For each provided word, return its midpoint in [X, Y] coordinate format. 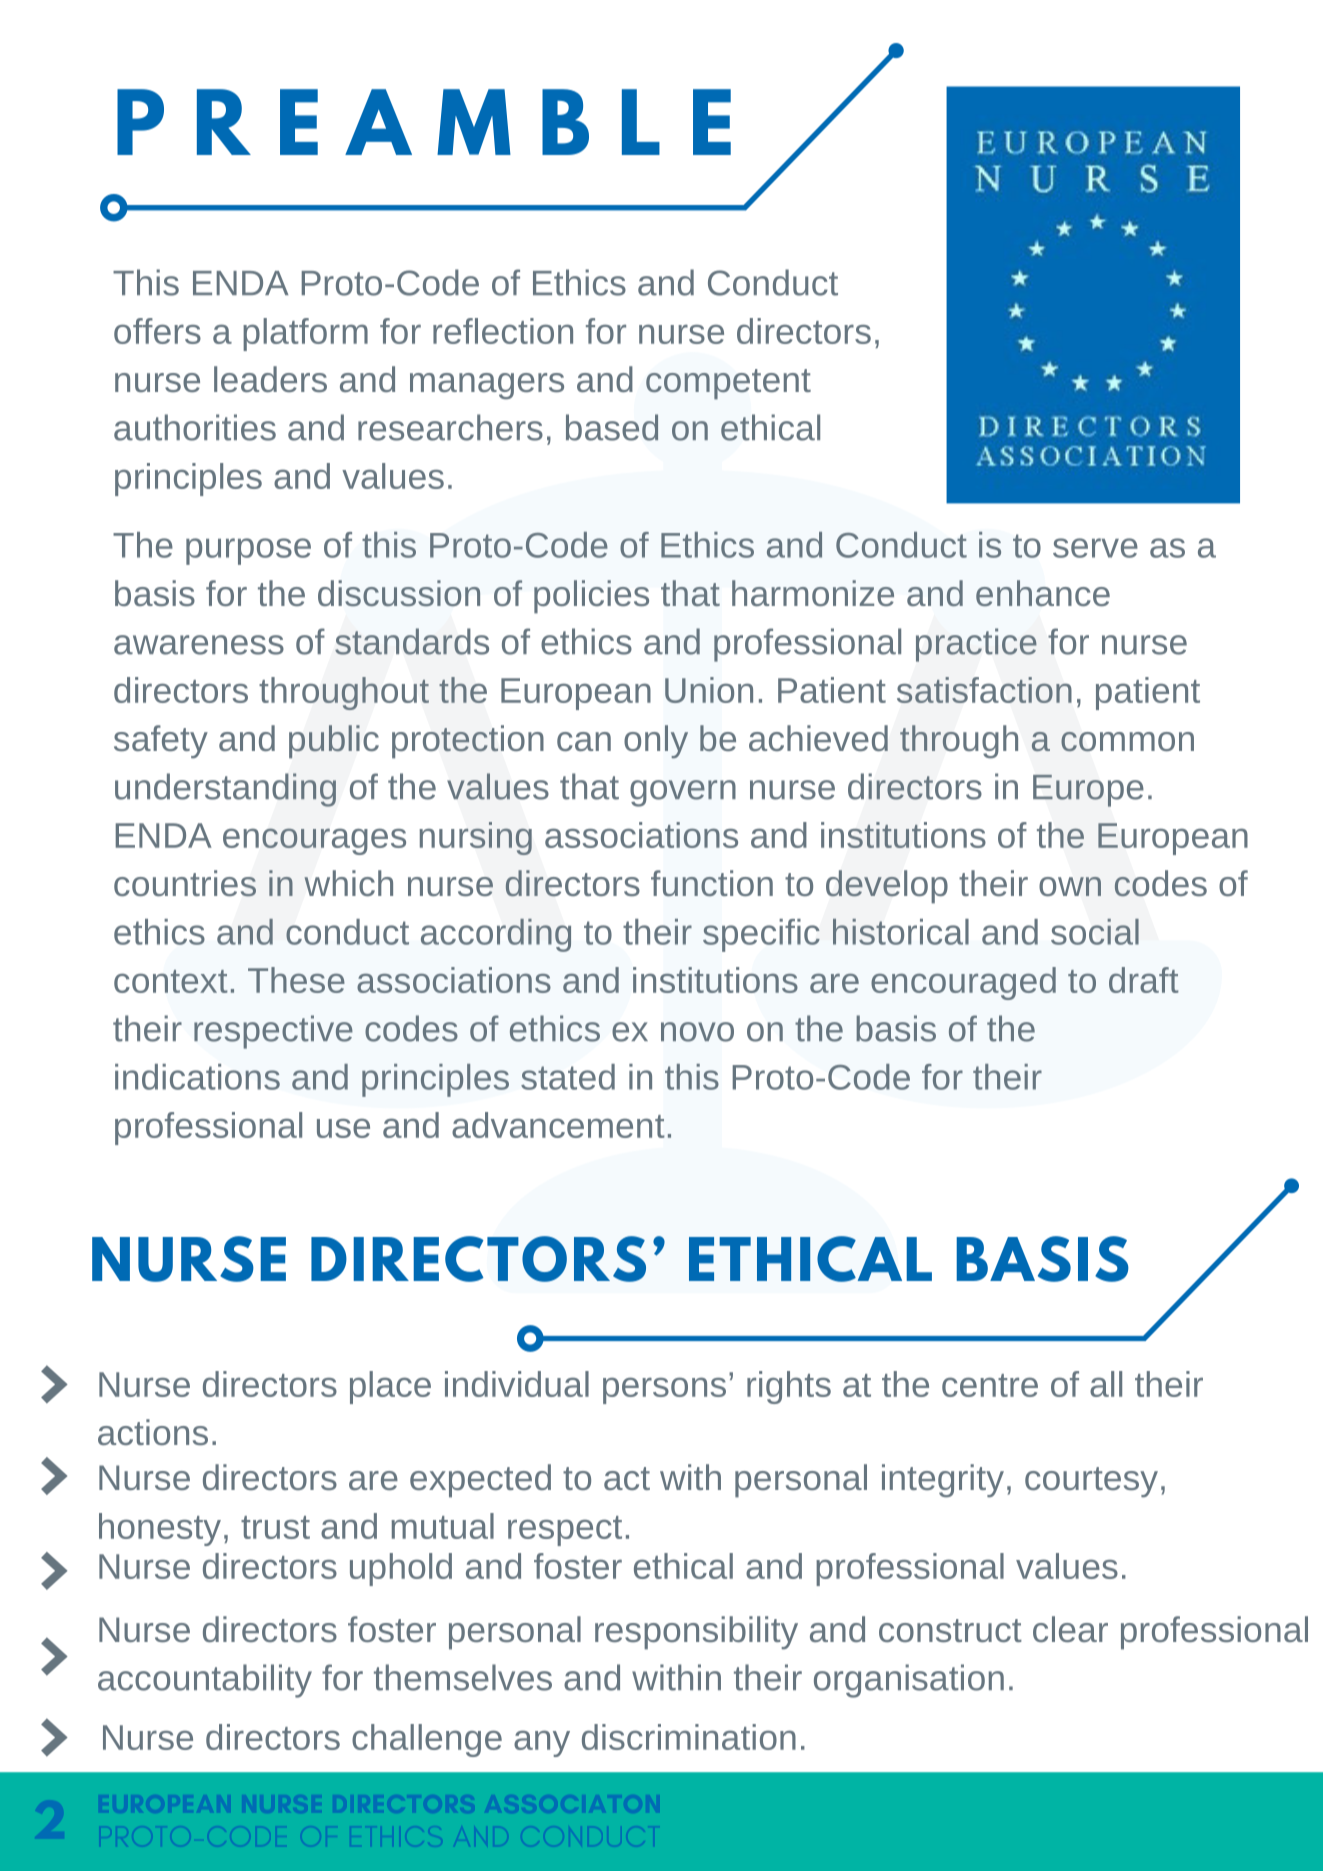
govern [683, 793]
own [1070, 886]
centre [990, 1385]
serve [1095, 548]
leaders [270, 379]
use [343, 1128]
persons [664, 1390]
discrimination [689, 1737]
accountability [205, 1681]
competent [728, 384]
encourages [314, 841]
